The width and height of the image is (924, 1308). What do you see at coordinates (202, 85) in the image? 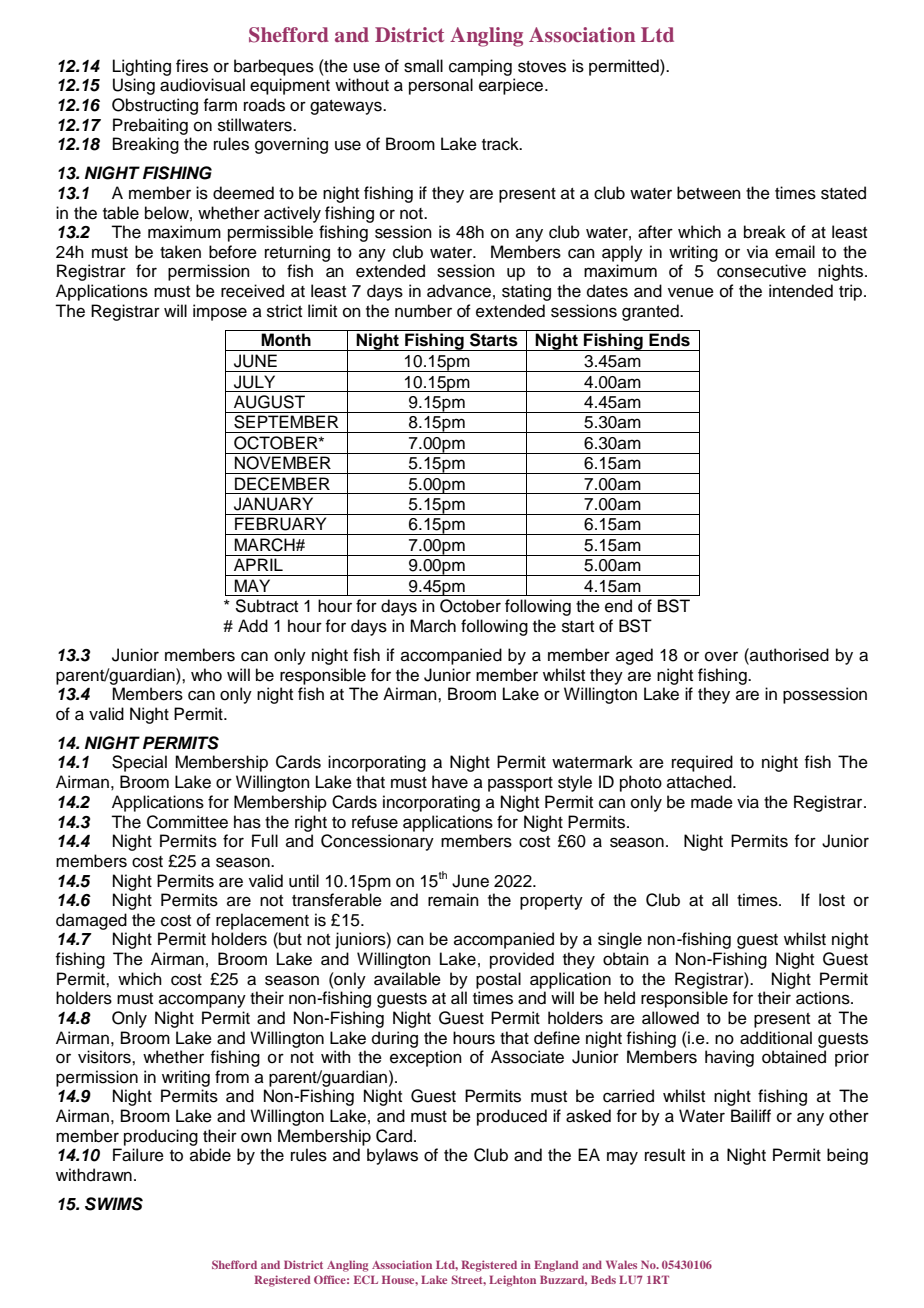
I see `audiovisual` at bounding box center [202, 85].
